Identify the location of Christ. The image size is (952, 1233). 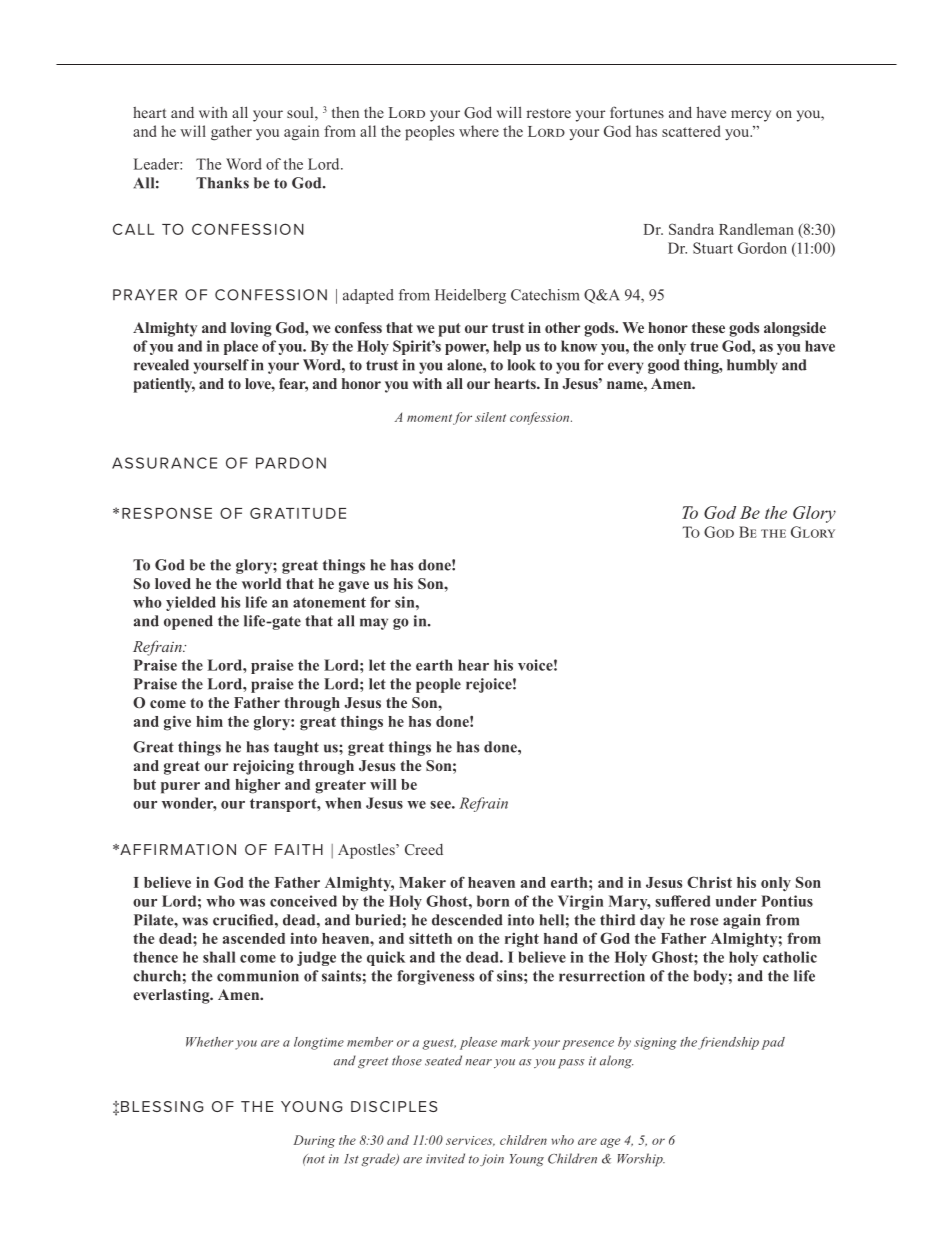
(709, 882).
